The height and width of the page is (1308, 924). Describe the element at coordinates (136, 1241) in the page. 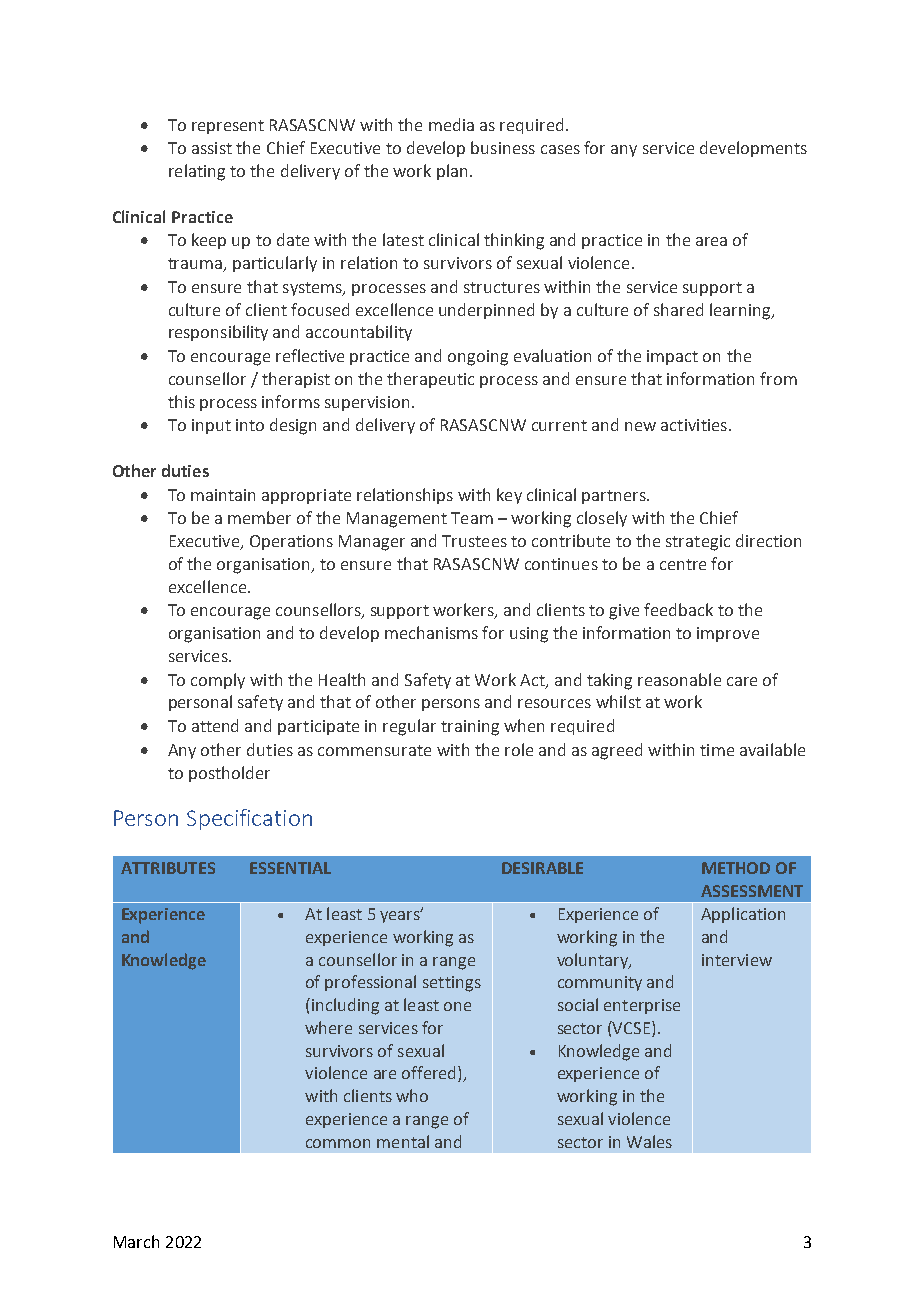

I see `March` at that location.
